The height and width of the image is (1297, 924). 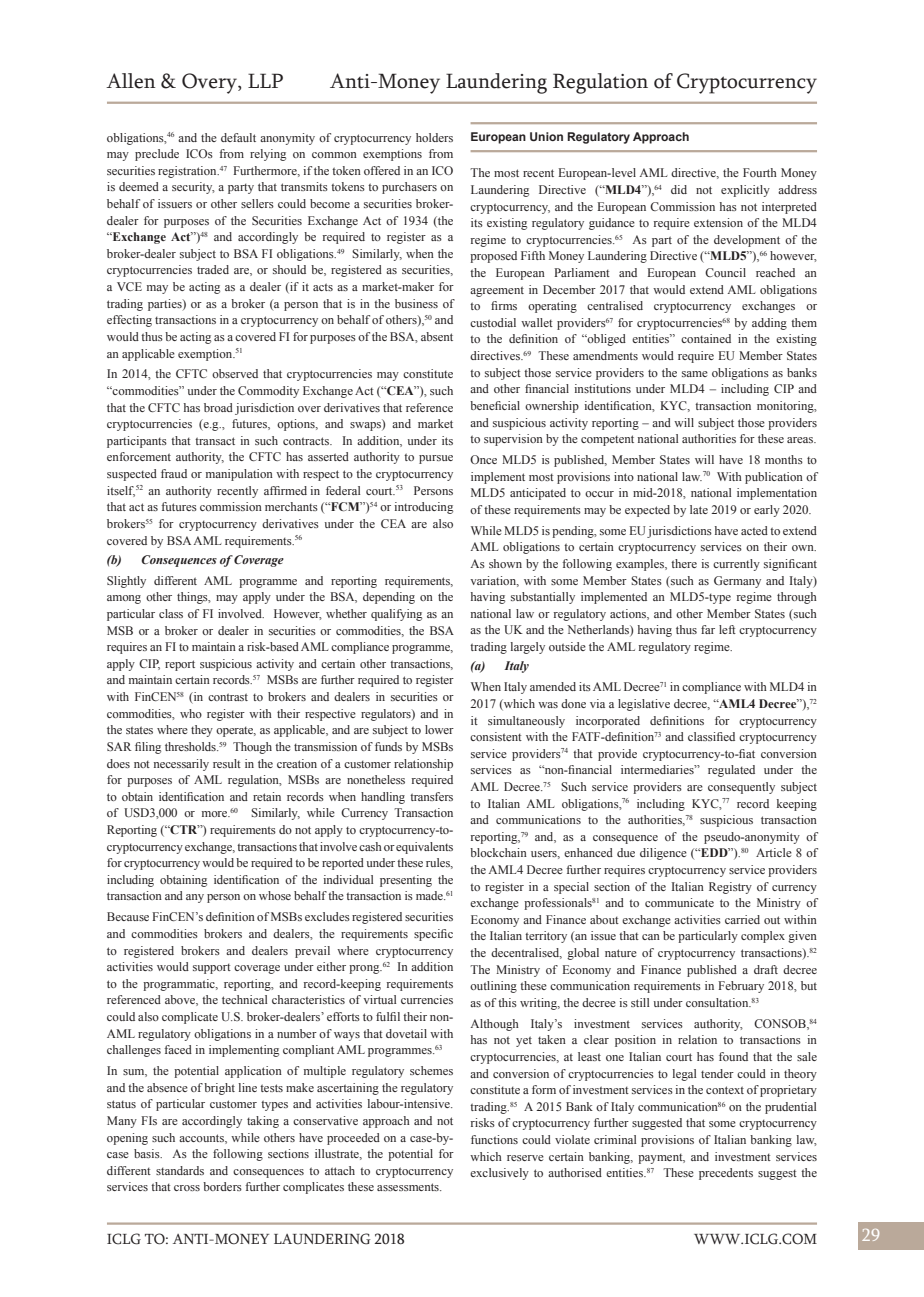 I want to click on transfers, so click(x=431, y=796).
